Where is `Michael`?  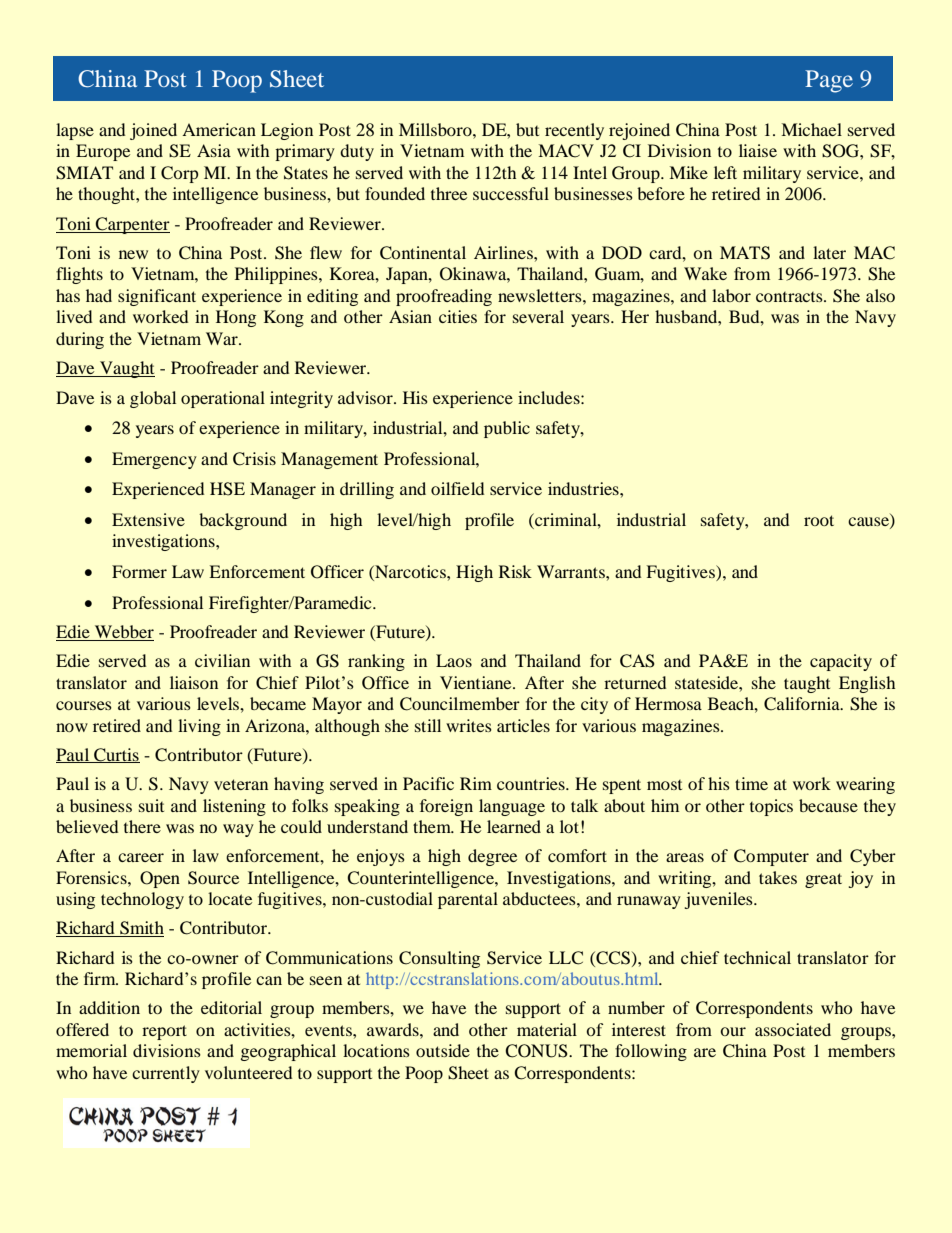 Michael is located at coordinates (811, 129).
